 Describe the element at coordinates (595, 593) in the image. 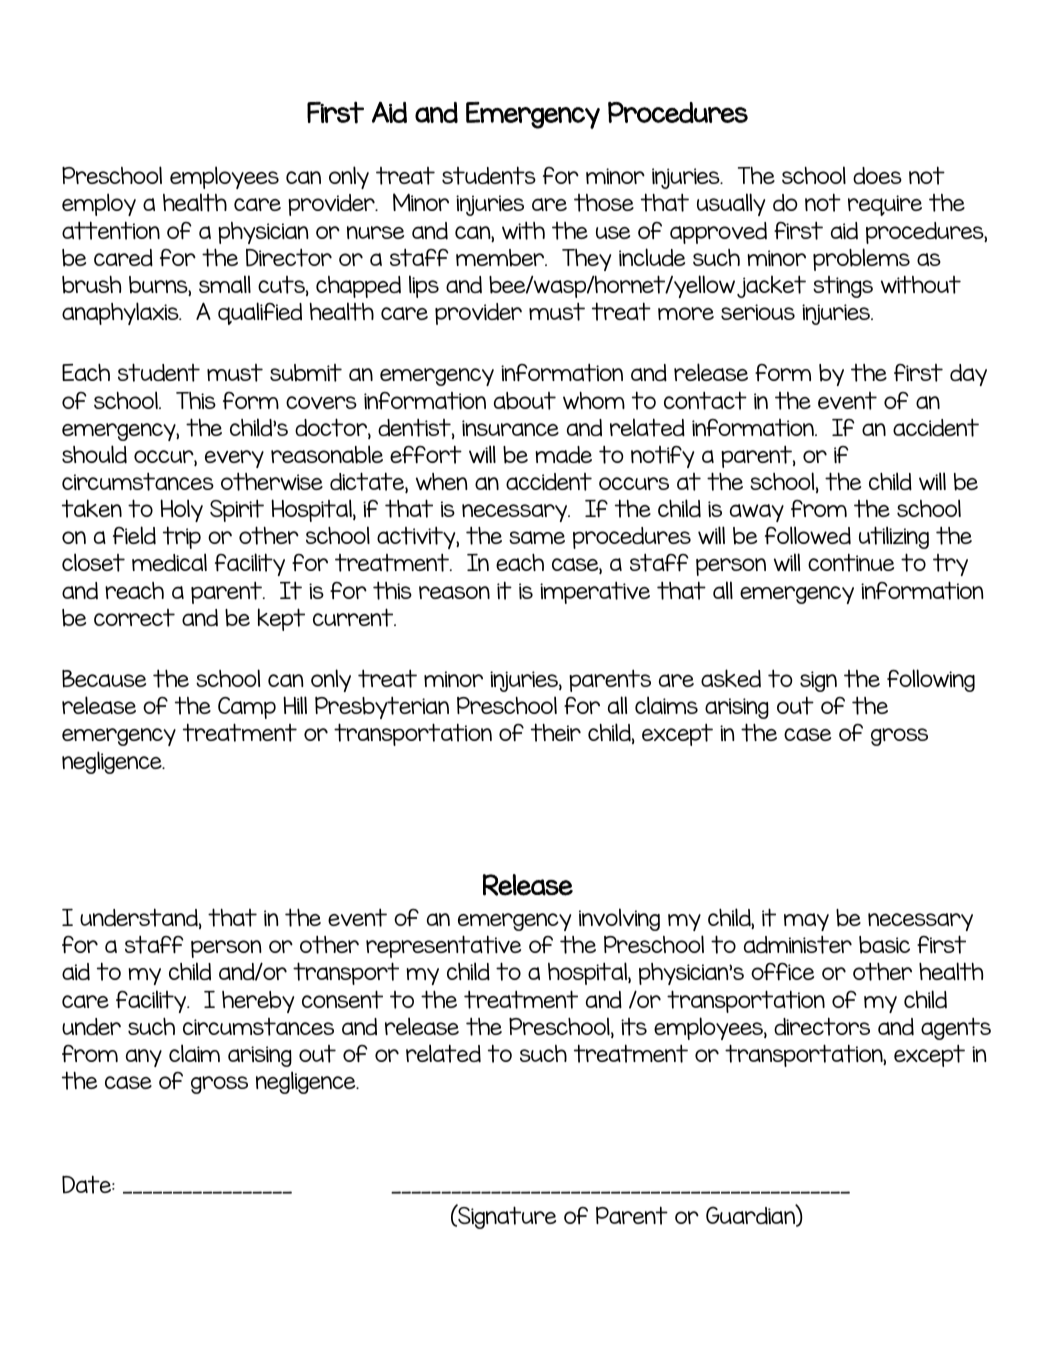

I see `imperative` at that location.
